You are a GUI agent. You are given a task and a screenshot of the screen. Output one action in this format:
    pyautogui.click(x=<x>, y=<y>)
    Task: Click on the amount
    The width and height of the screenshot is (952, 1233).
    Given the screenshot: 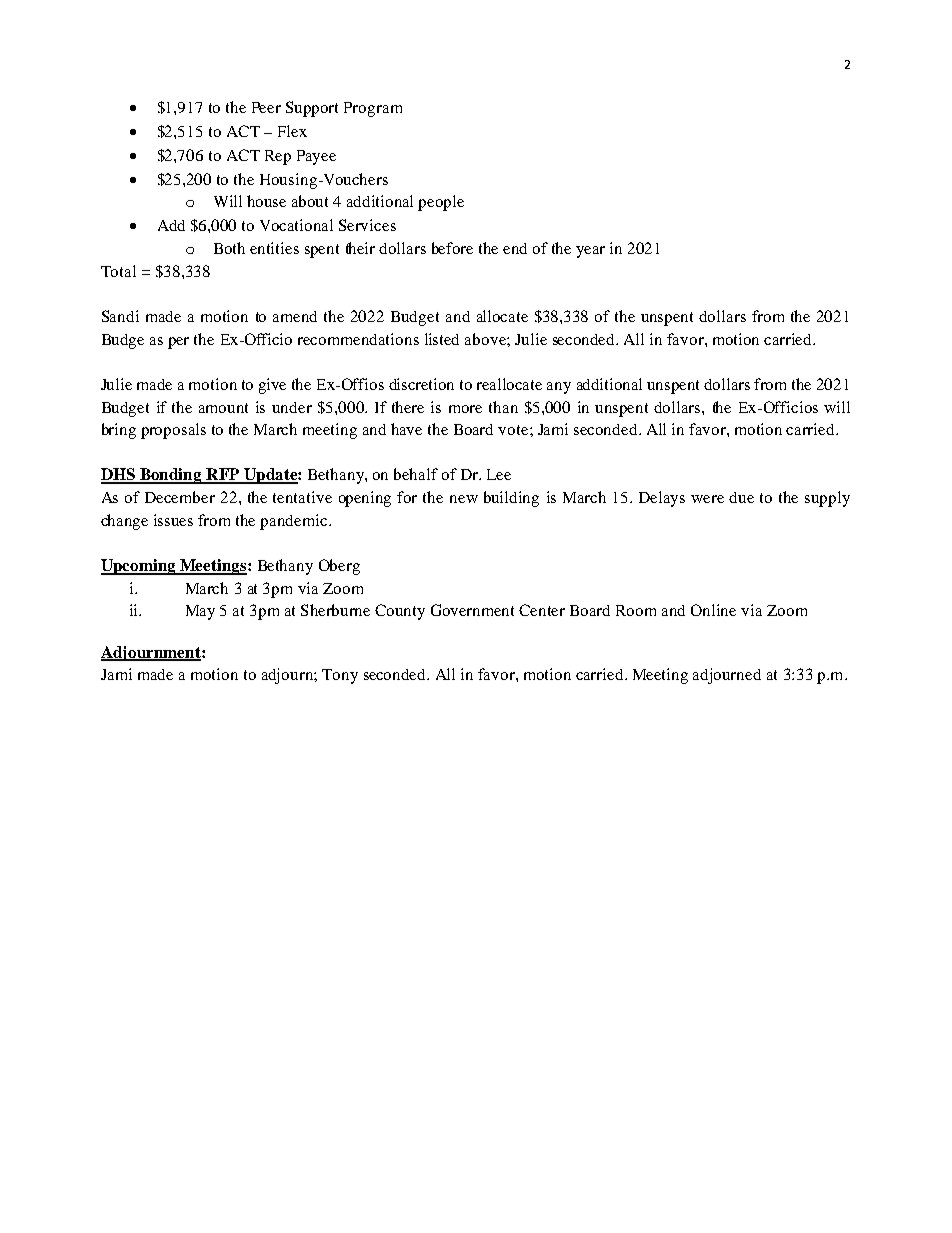 What is the action you would take?
    pyautogui.click(x=223, y=408)
